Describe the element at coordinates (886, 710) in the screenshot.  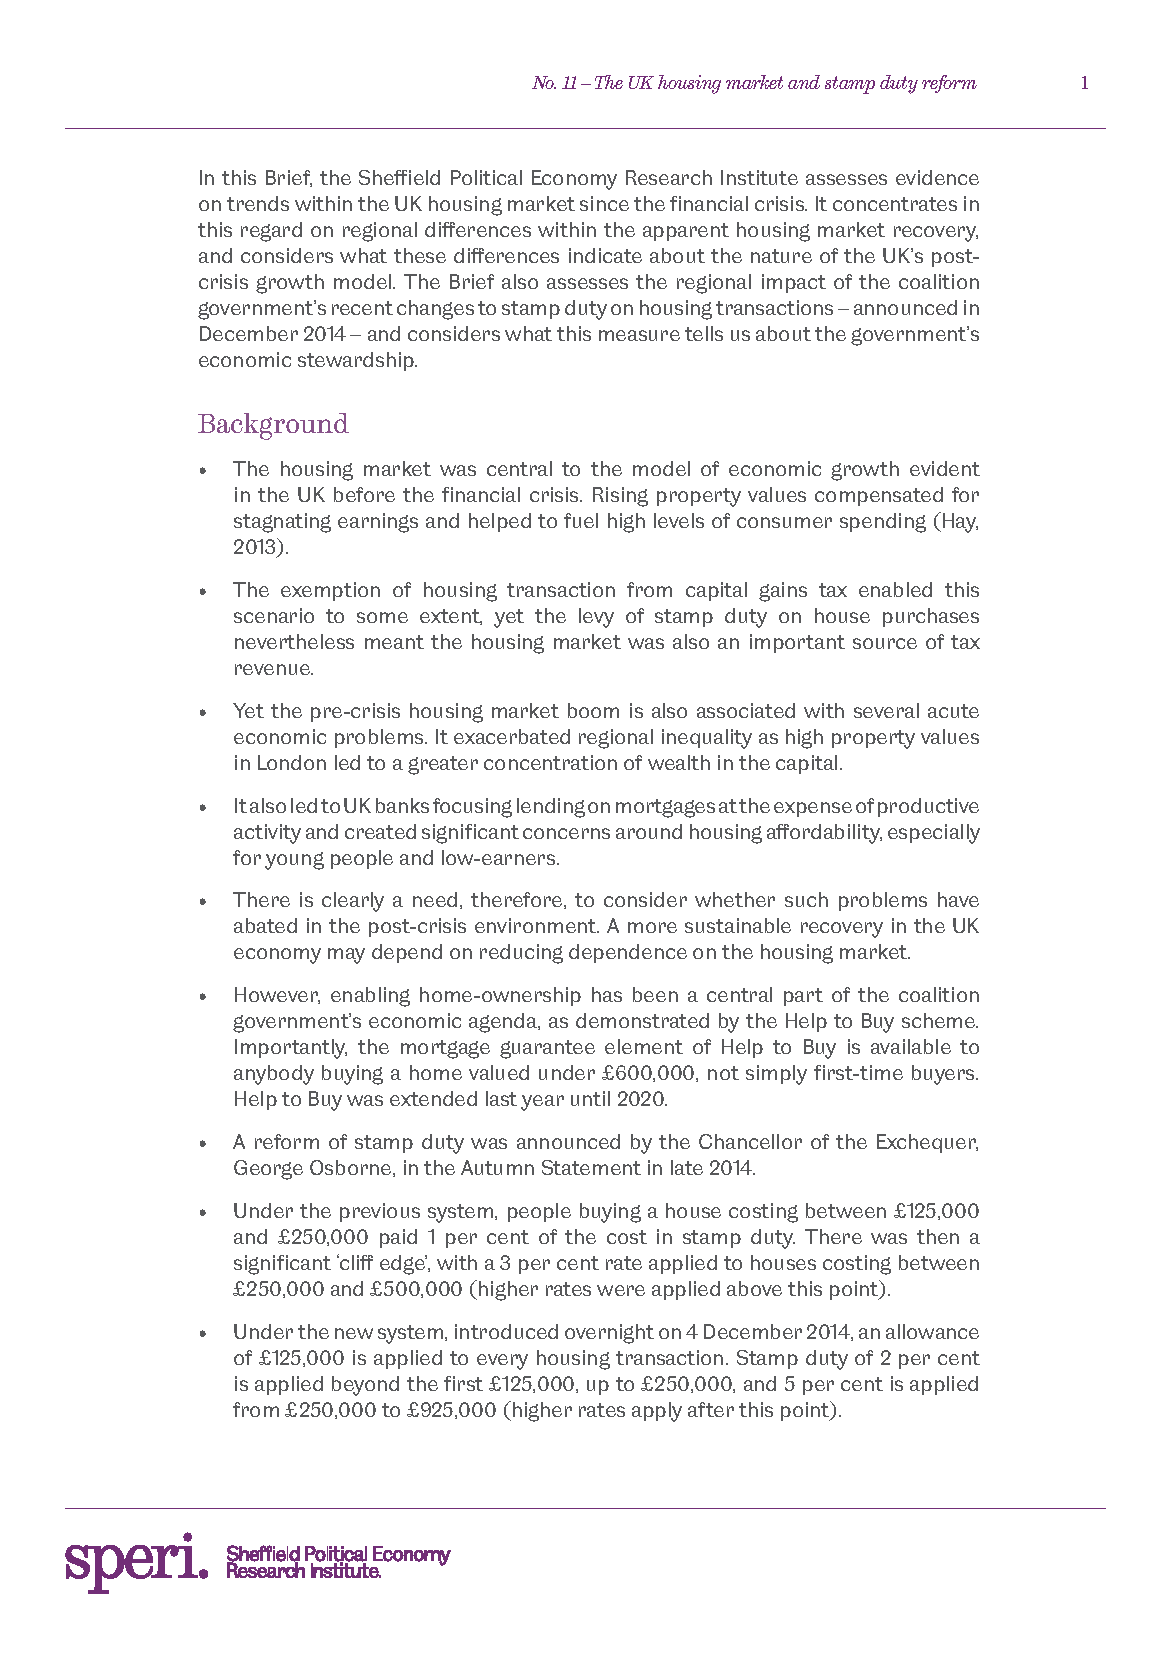
I see `several` at that location.
